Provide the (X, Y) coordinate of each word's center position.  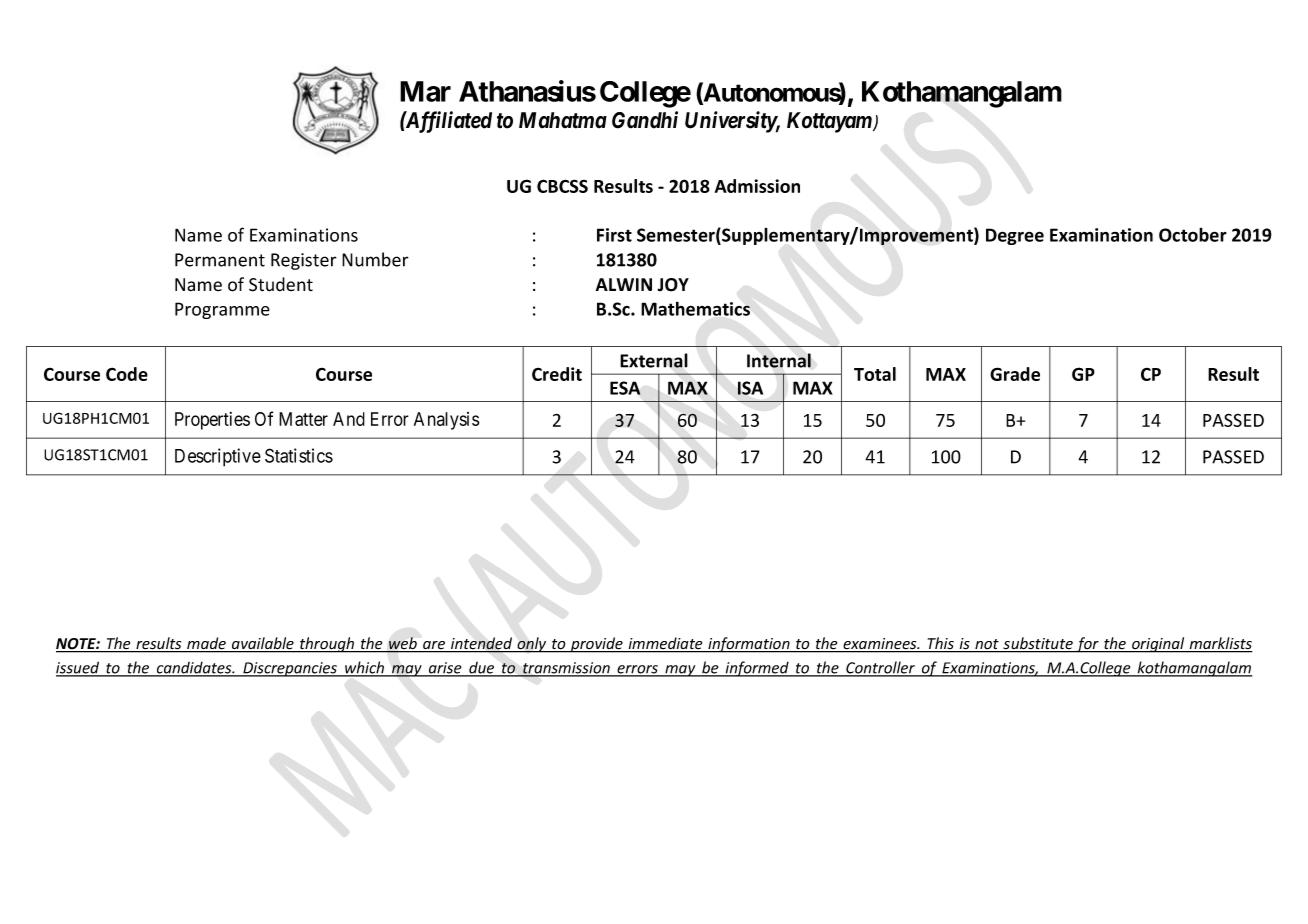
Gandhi (645, 120)
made (206, 644)
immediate (665, 644)
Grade (1015, 374)
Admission (757, 186)
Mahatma (563, 120)
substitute (1038, 644)
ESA (625, 388)
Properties (212, 421)
